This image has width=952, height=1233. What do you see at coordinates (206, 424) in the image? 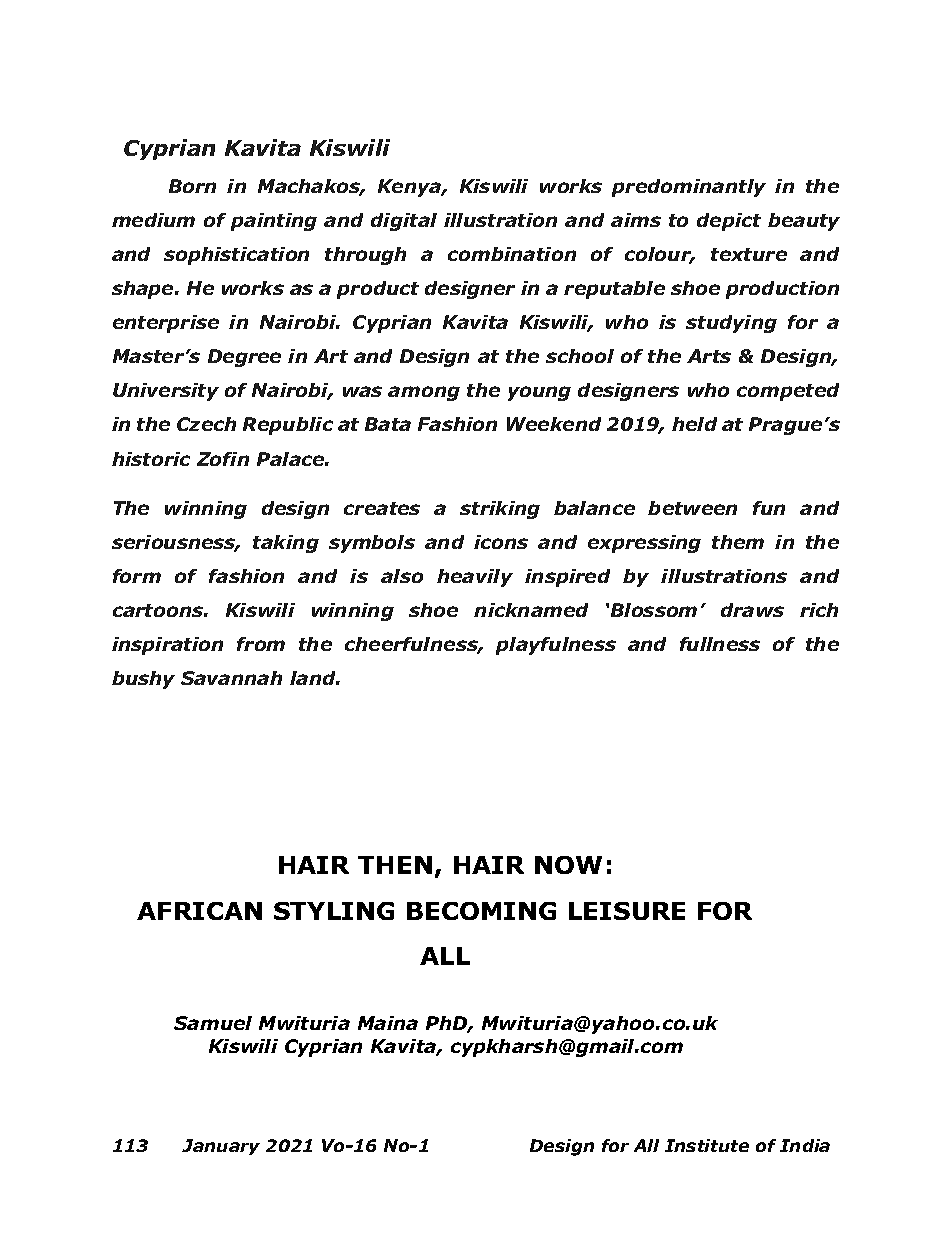
I see `Czech` at bounding box center [206, 424].
